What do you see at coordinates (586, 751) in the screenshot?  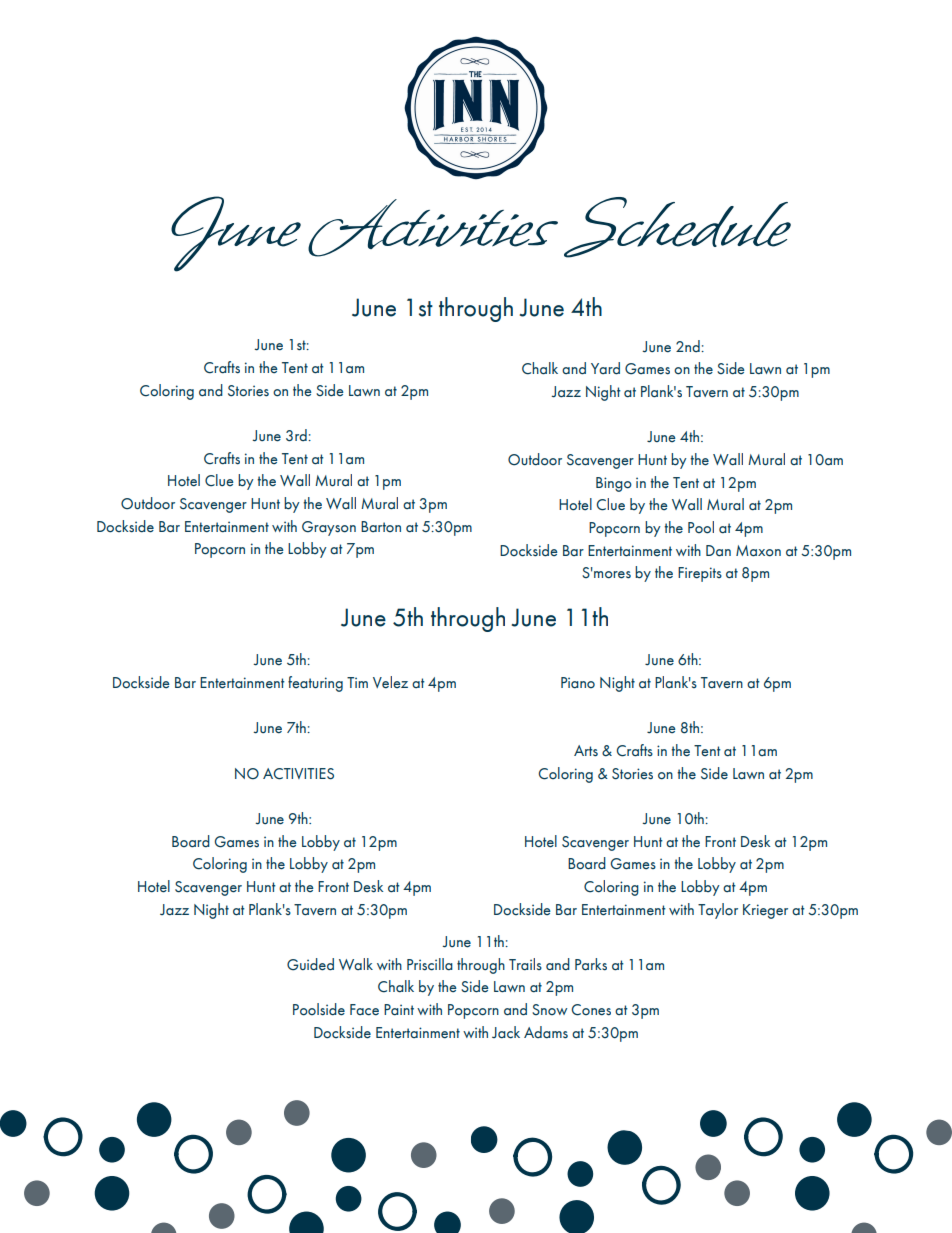 I see `Arts` at bounding box center [586, 751].
